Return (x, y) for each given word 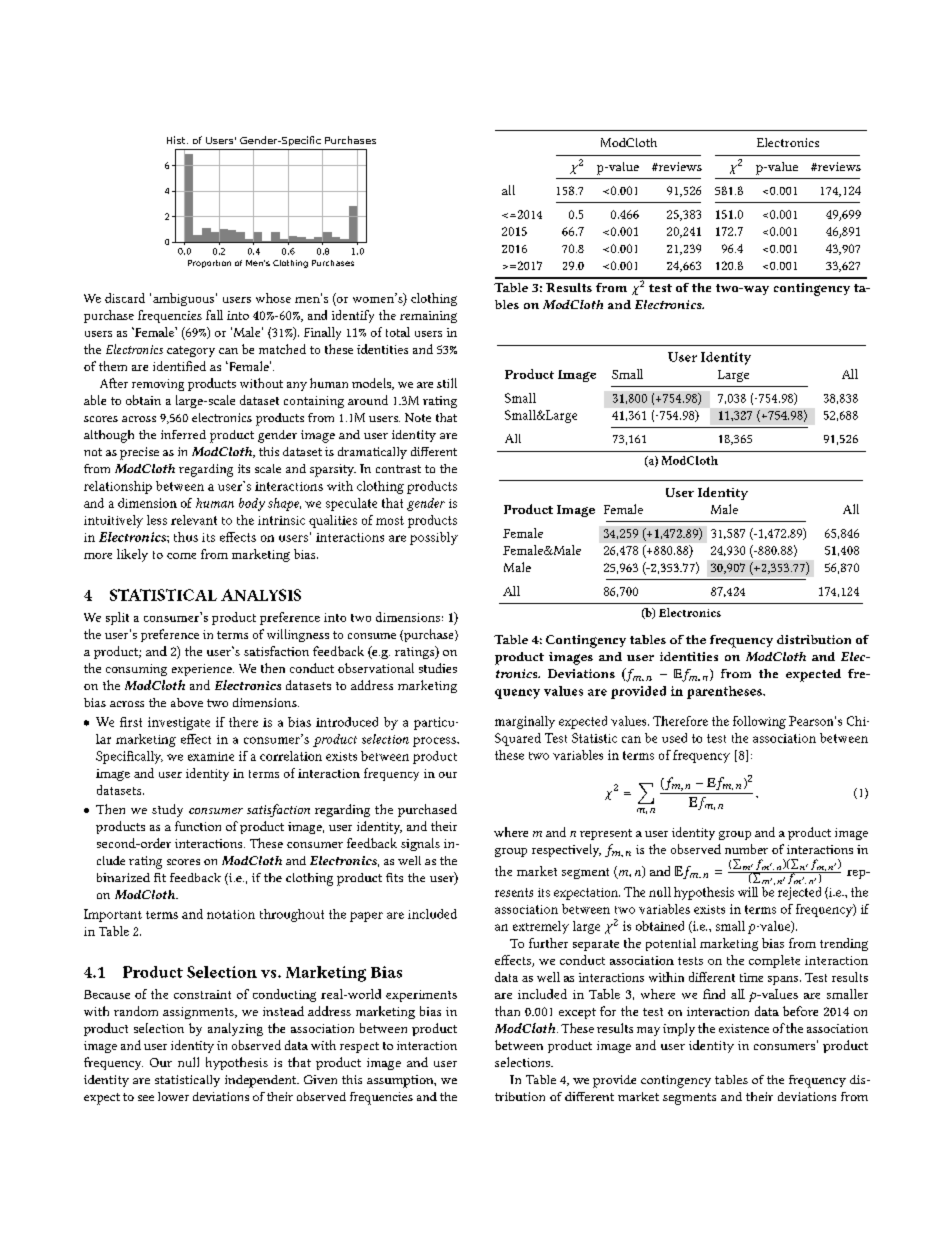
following (759, 722)
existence (744, 1028)
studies (438, 668)
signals (420, 844)
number (746, 849)
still (447, 383)
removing (158, 385)
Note (418, 417)
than (507, 1011)
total (398, 332)
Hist (177, 140)
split (117, 618)
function (198, 826)
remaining (428, 317)
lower (173, 1096)
